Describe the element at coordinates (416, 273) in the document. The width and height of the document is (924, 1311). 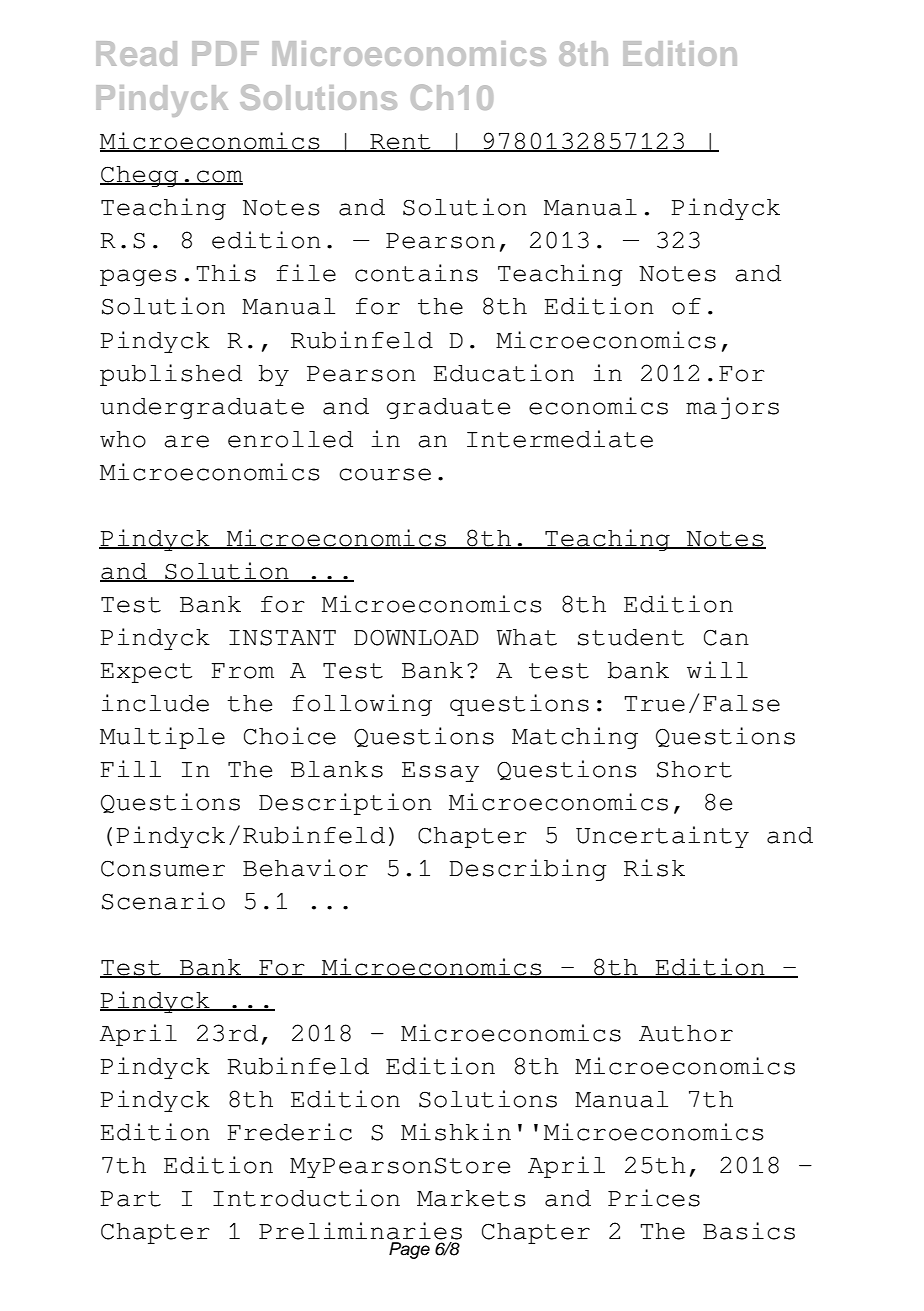
I see `contains` at that location.
